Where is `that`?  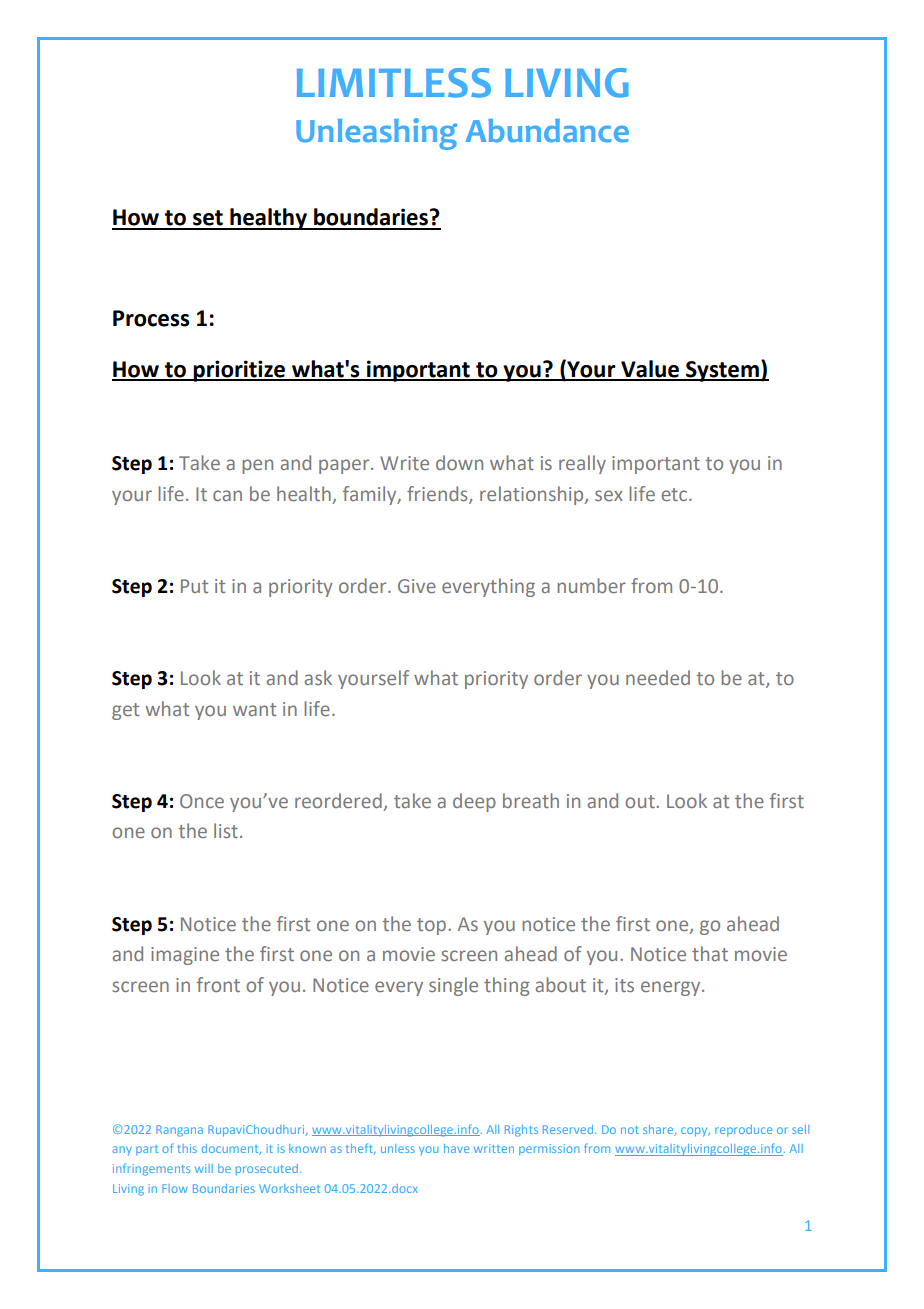
that is located at coordinates (710, 953).
